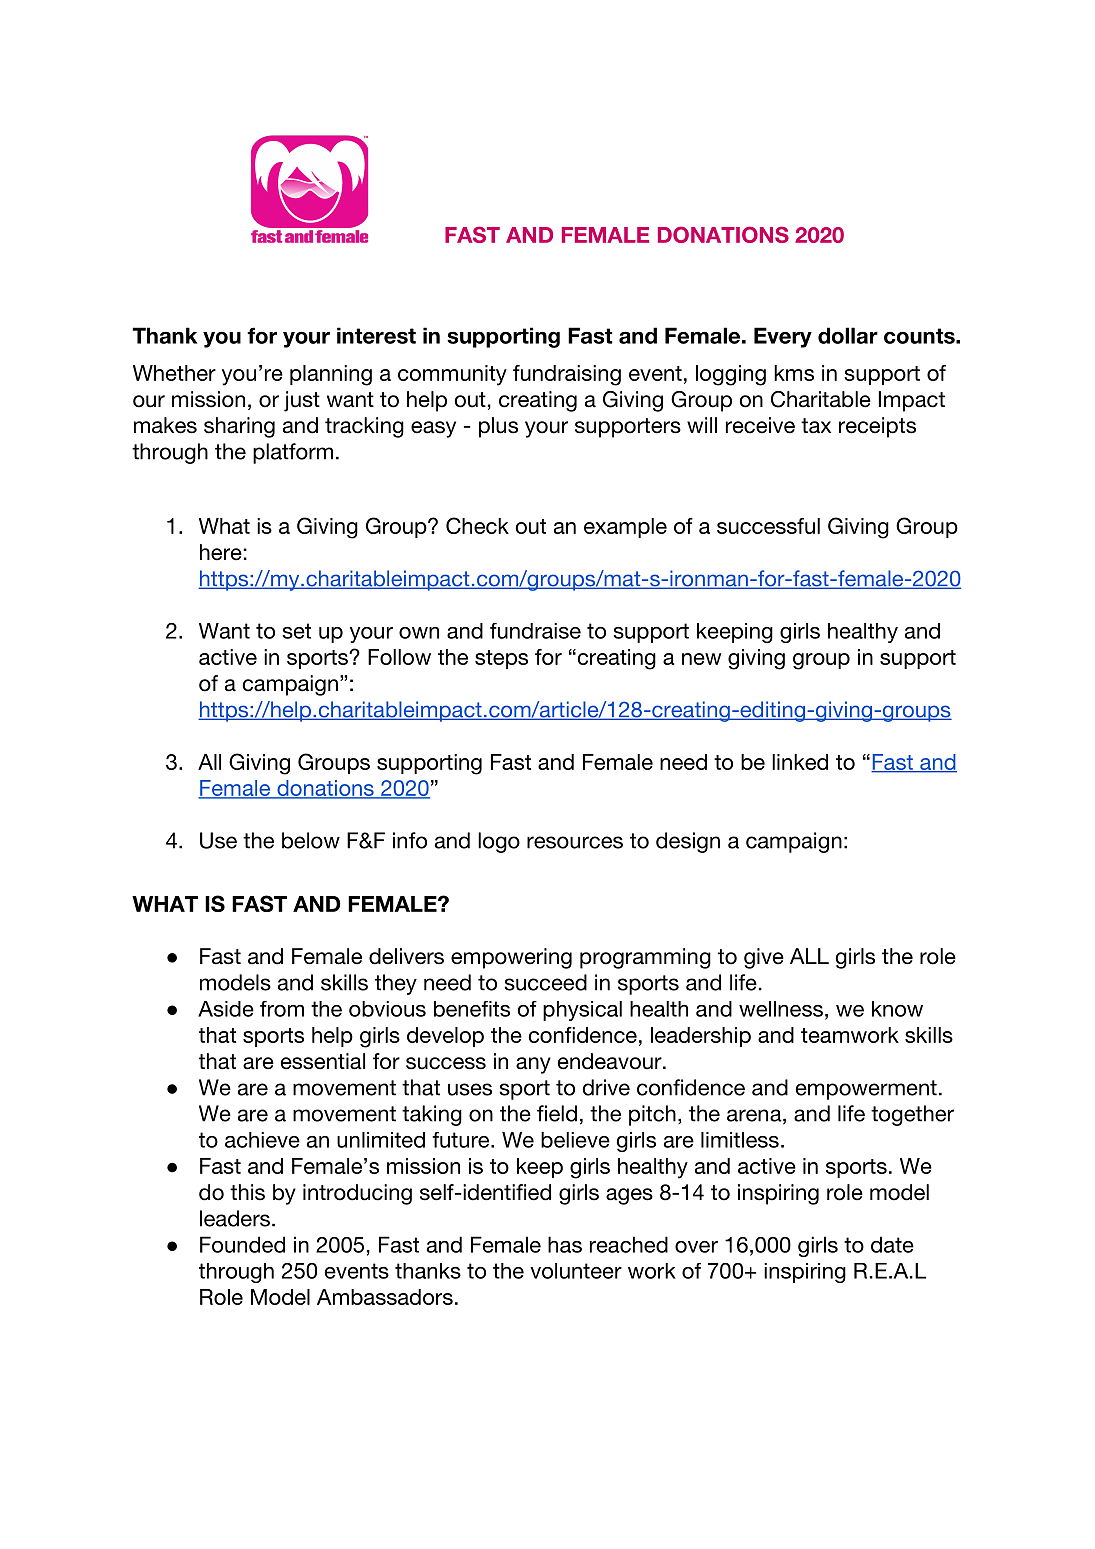 The width and height of the page is (1095, 1549). What do you see at coordinates (242, 1244) in the page?
I see `Founded` at bounding box center [242, 1244].
